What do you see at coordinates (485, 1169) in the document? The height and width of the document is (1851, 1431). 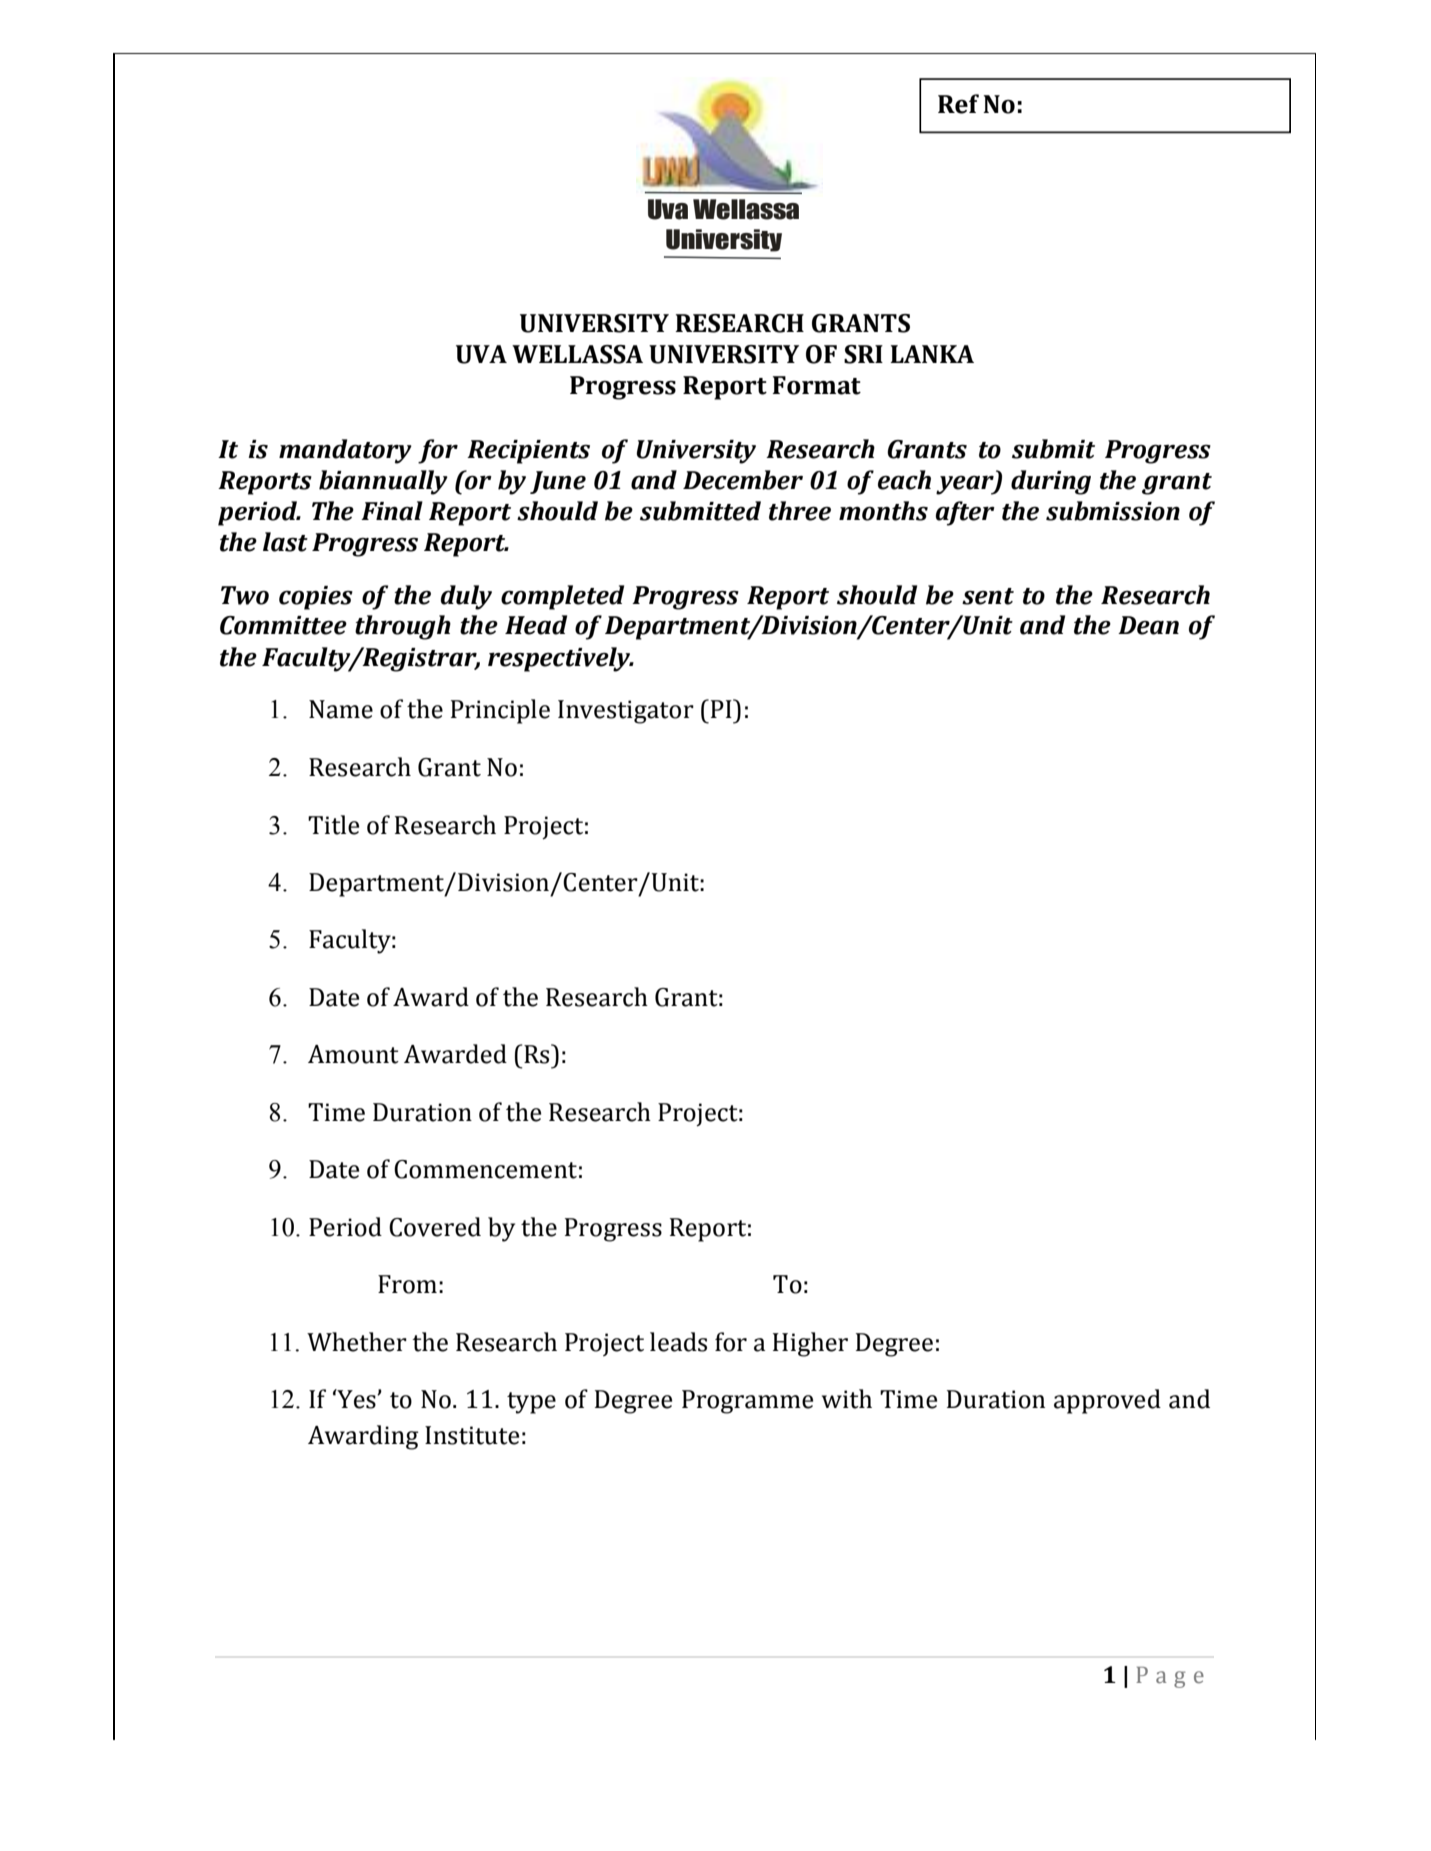 I see `Commencement` at bounding box center [485, 1169].
